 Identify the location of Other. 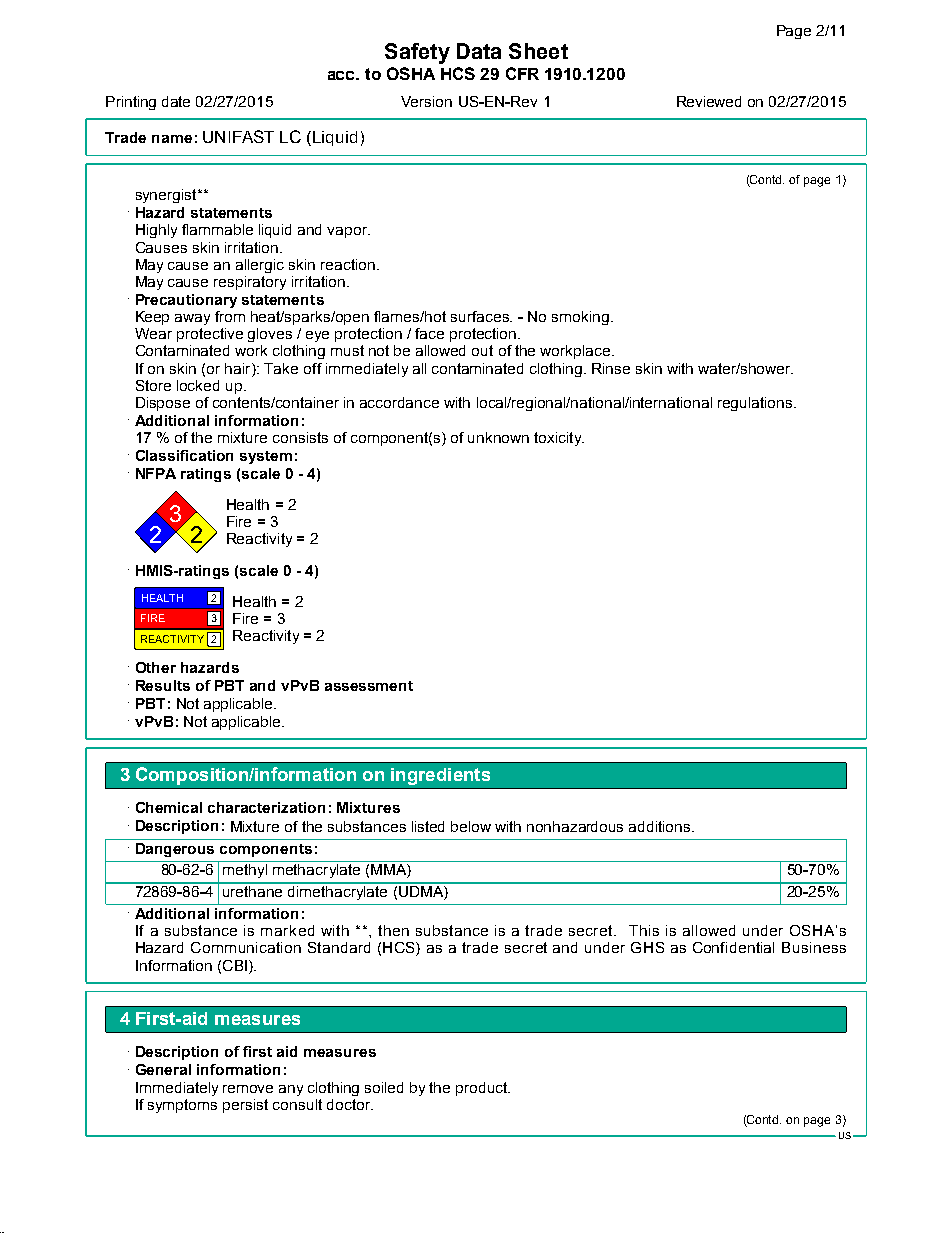
(156, 667).
